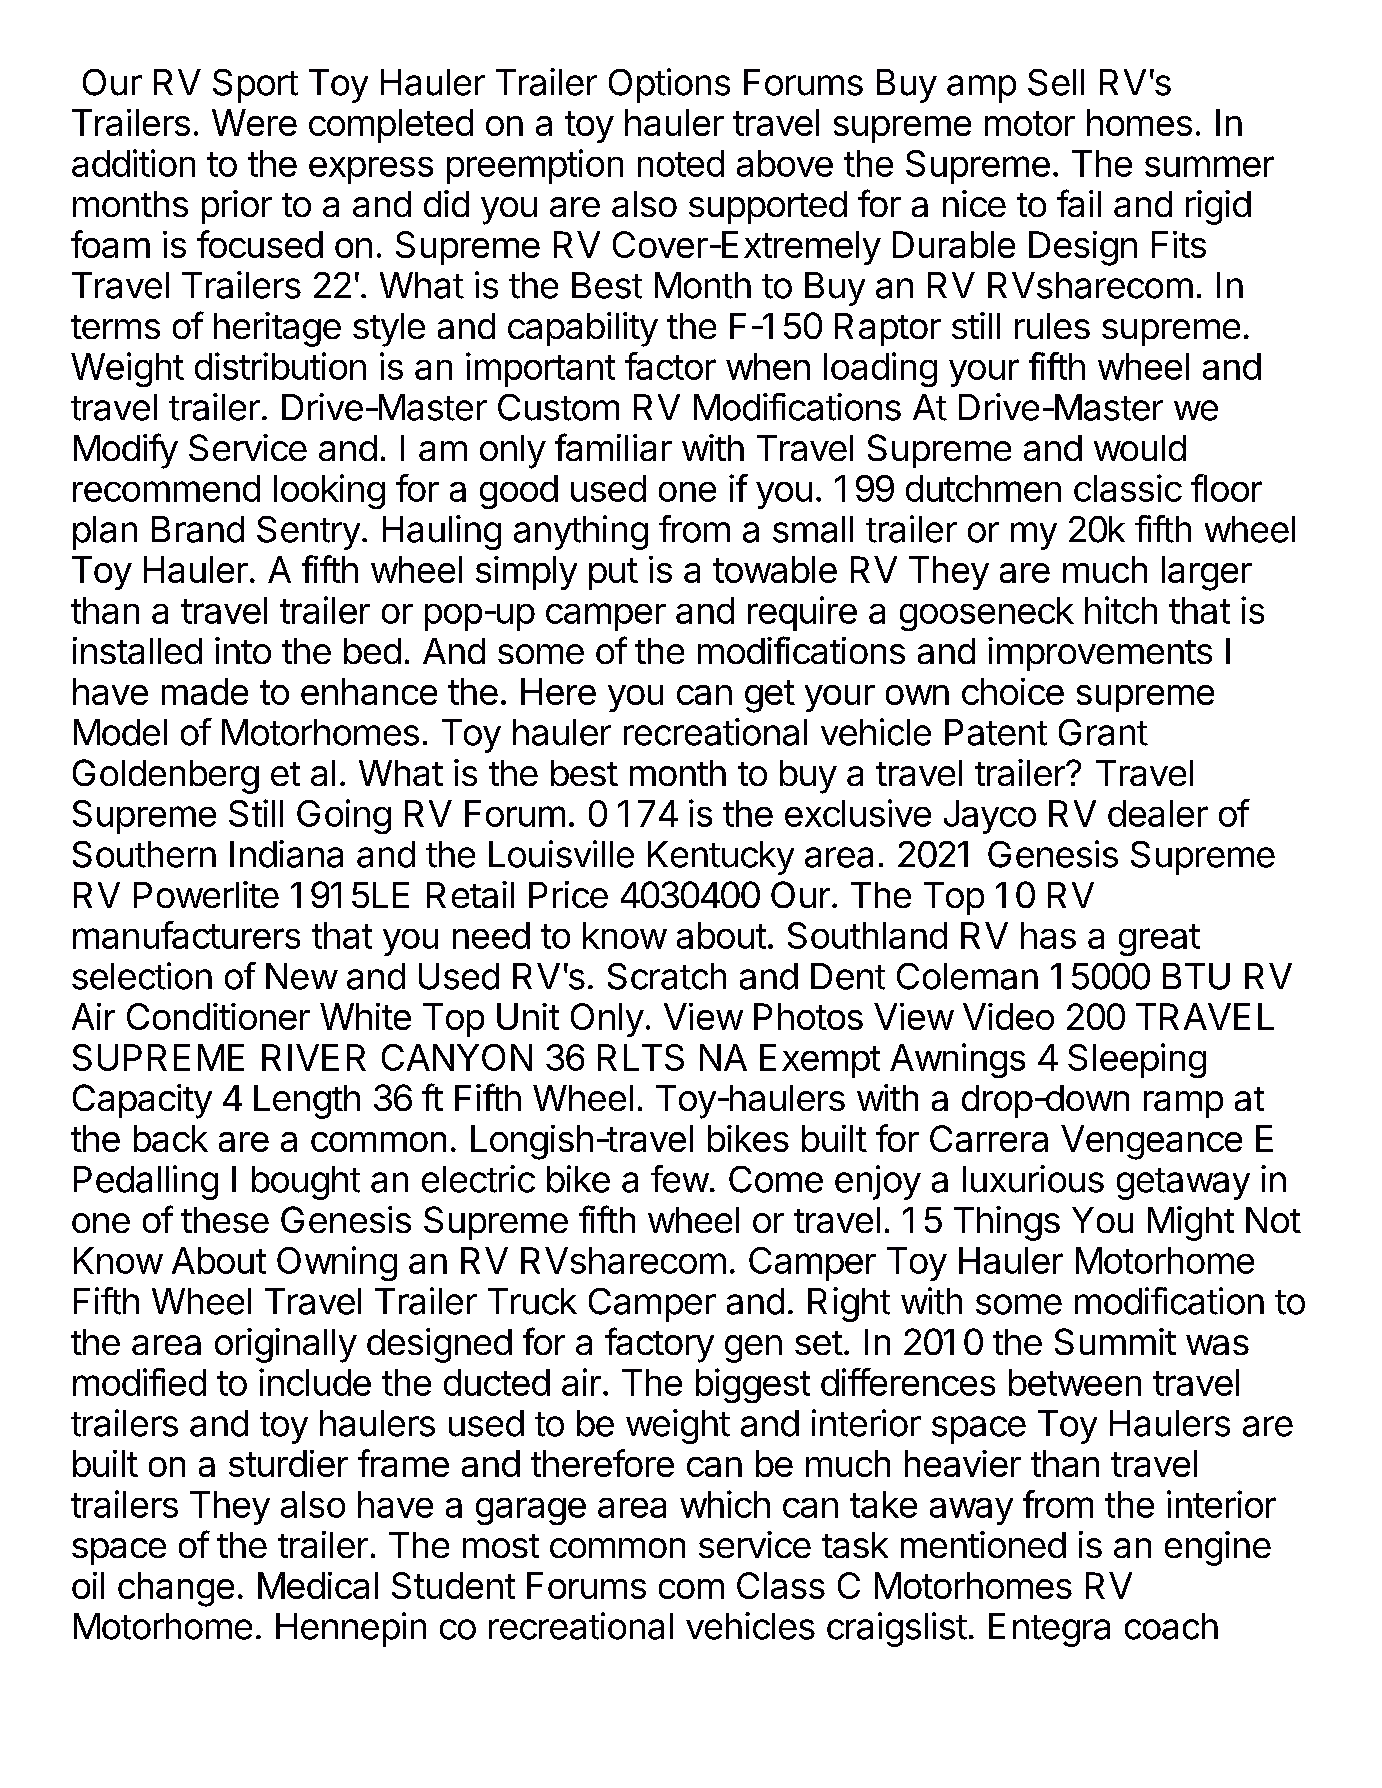 The width and height of the screenshot is (1382, 1788). Describe the element at coordinates (681, 163) in the screenshot. I see `noted` at that location.
